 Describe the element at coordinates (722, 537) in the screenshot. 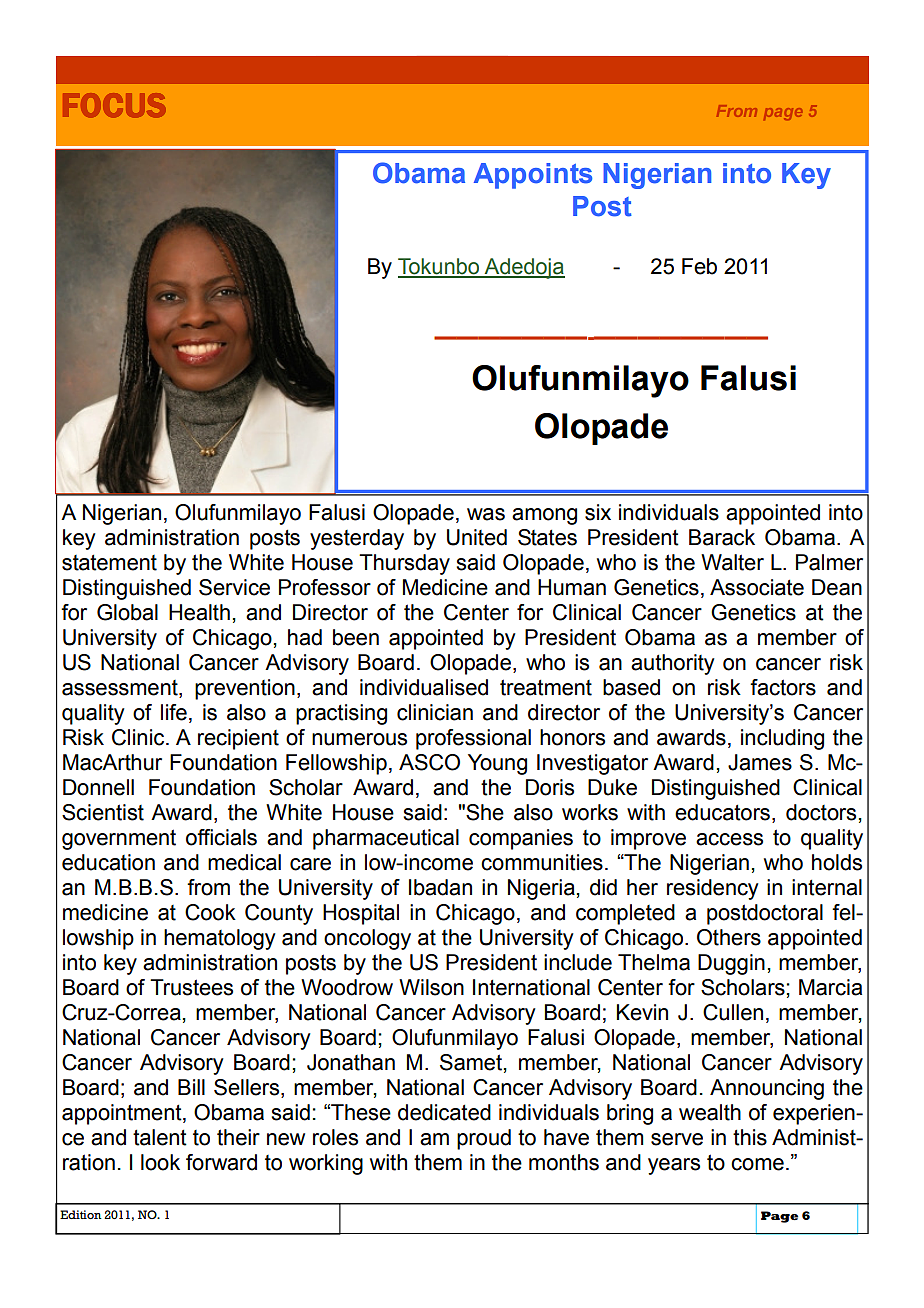

I see `Barack` at that location.
